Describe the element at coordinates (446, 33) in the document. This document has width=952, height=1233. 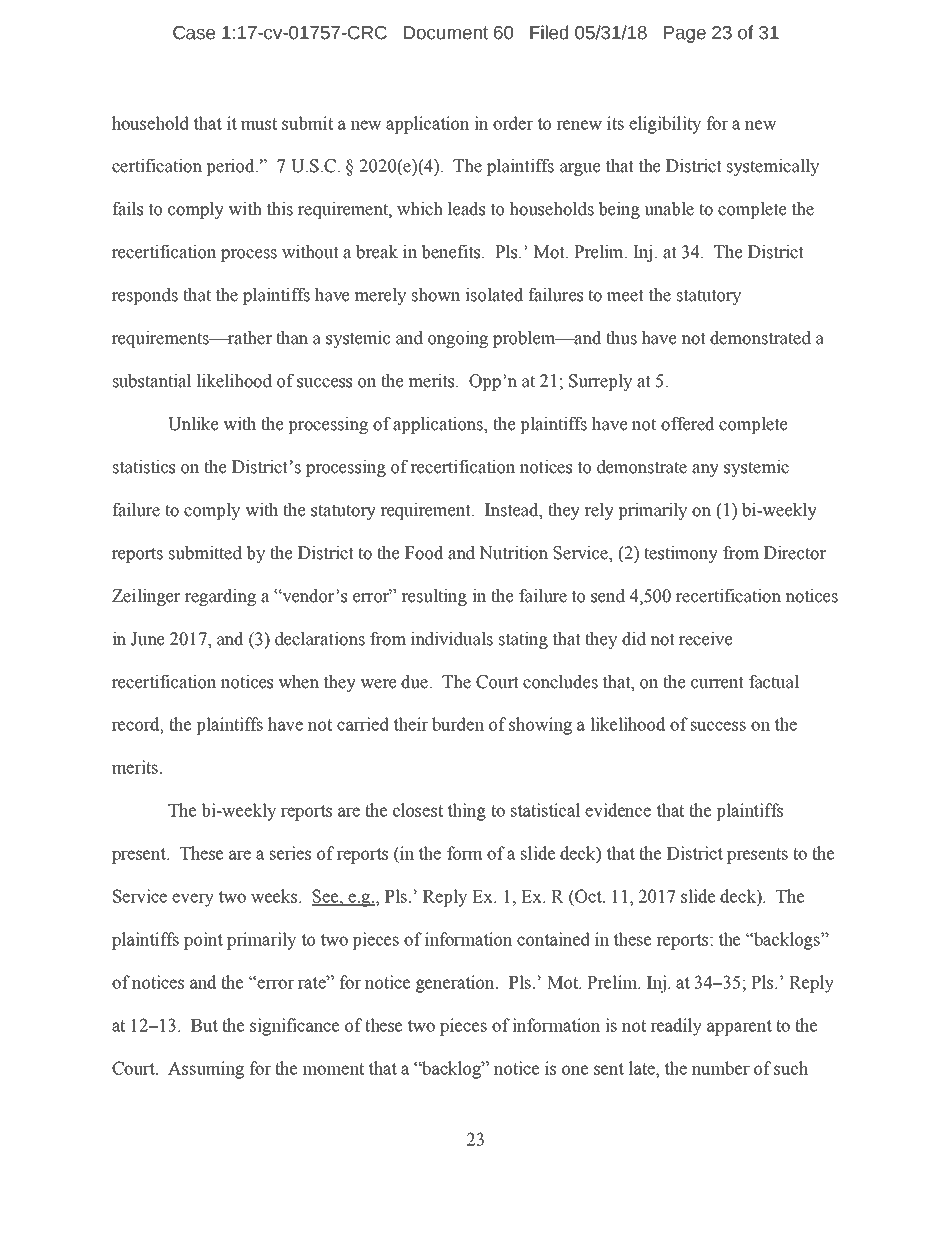
I see `Document` at that location.
